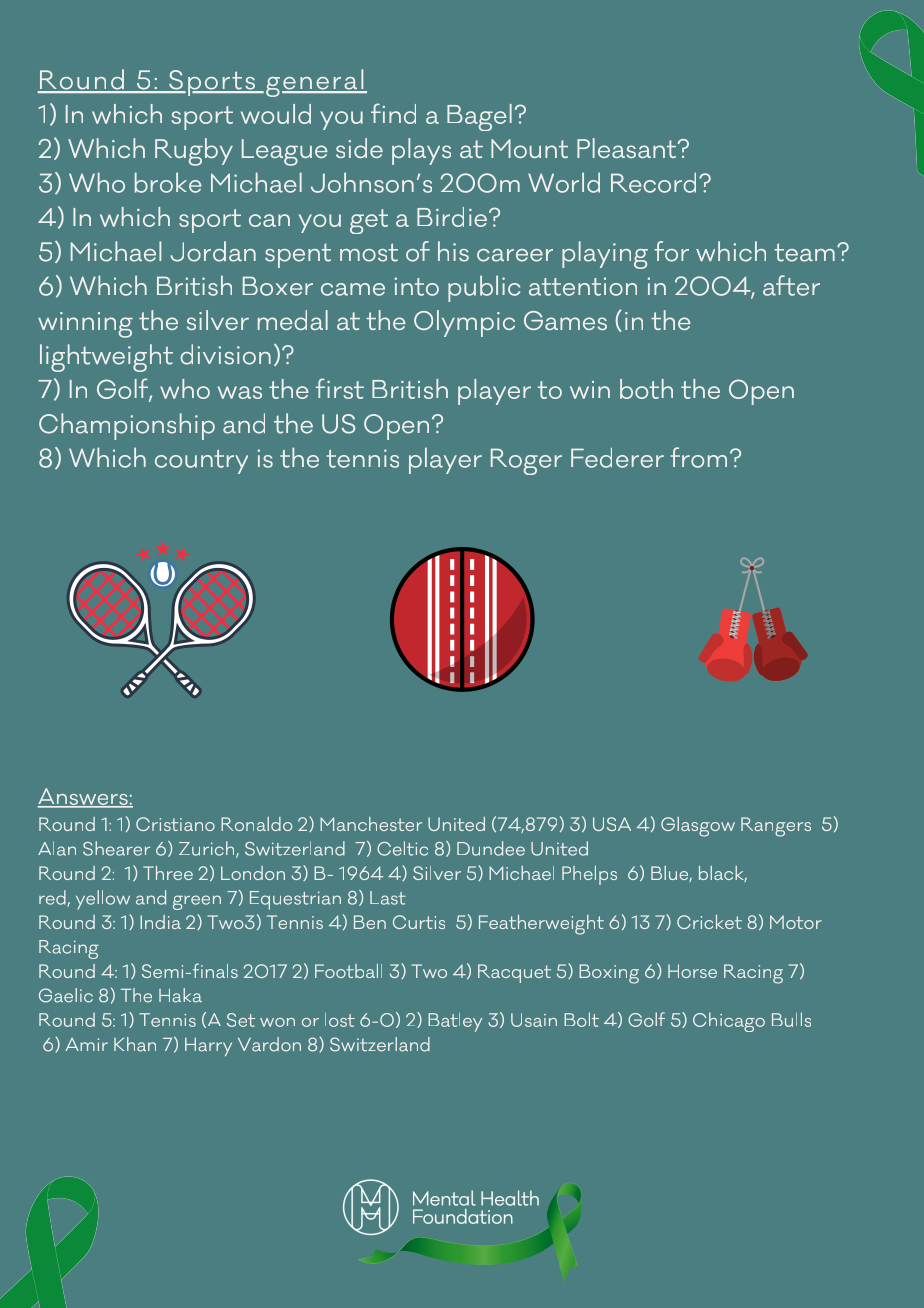  I want to click on from, so click(698, 457).
